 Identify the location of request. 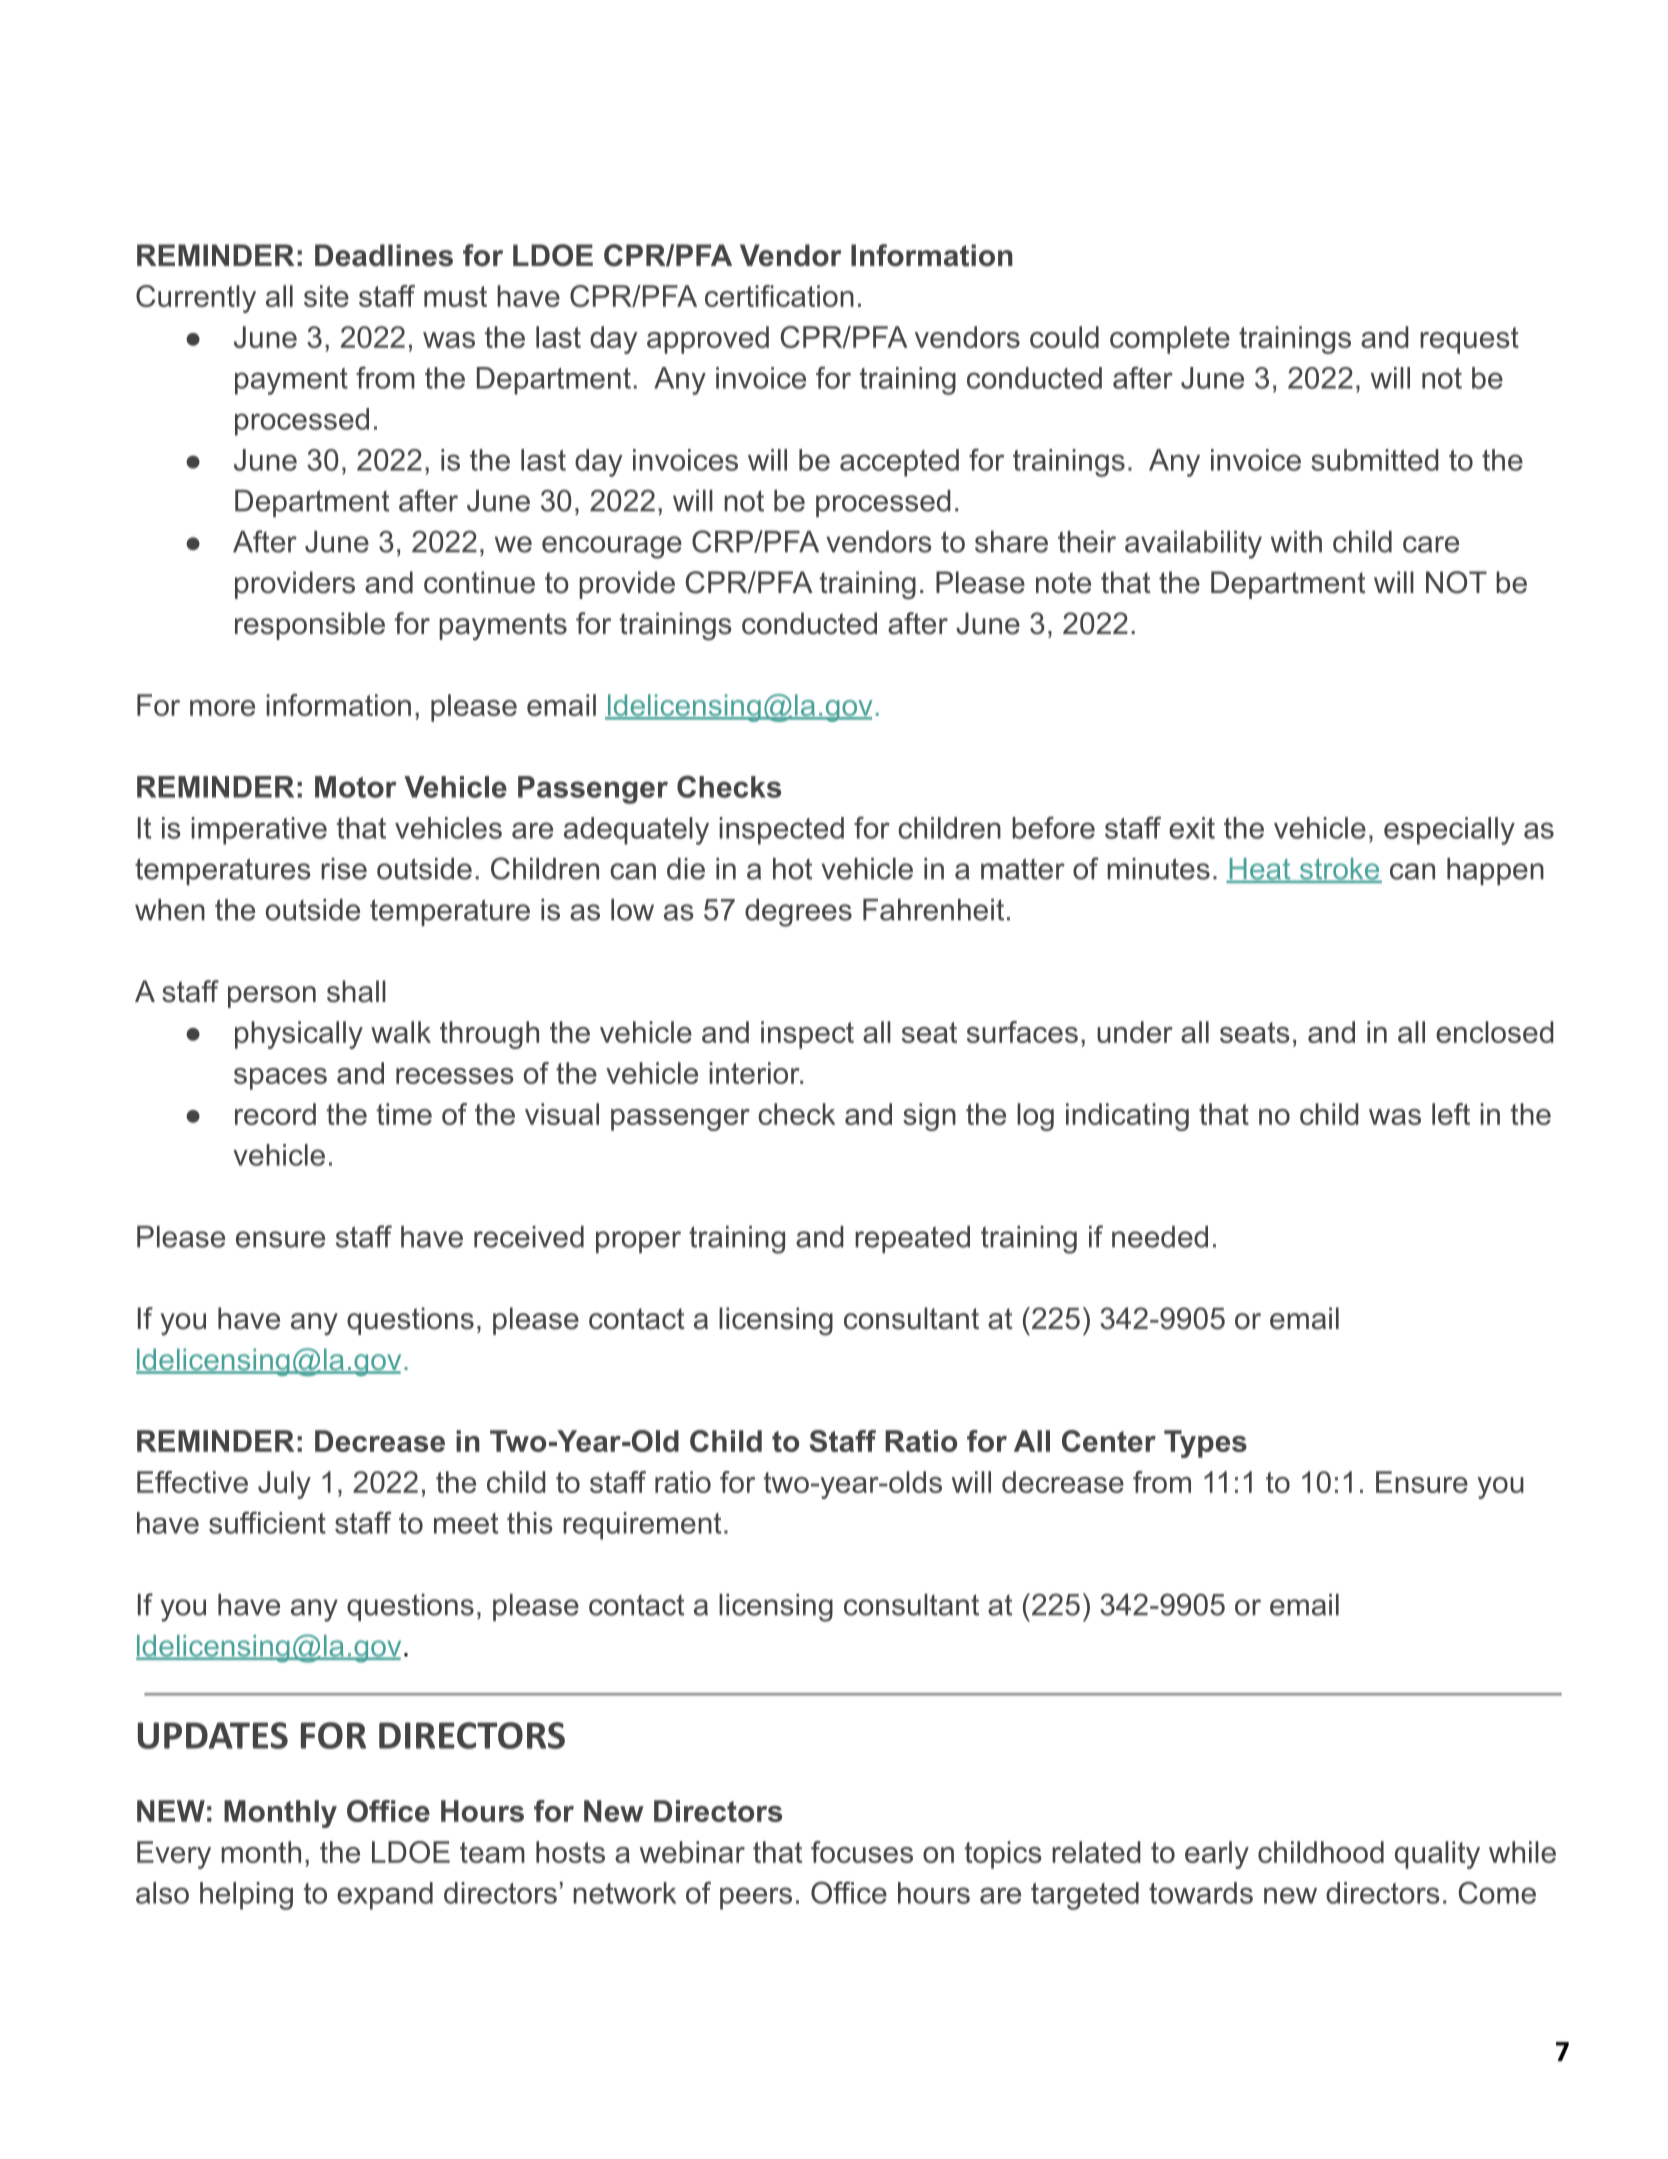
(1469, 340).
